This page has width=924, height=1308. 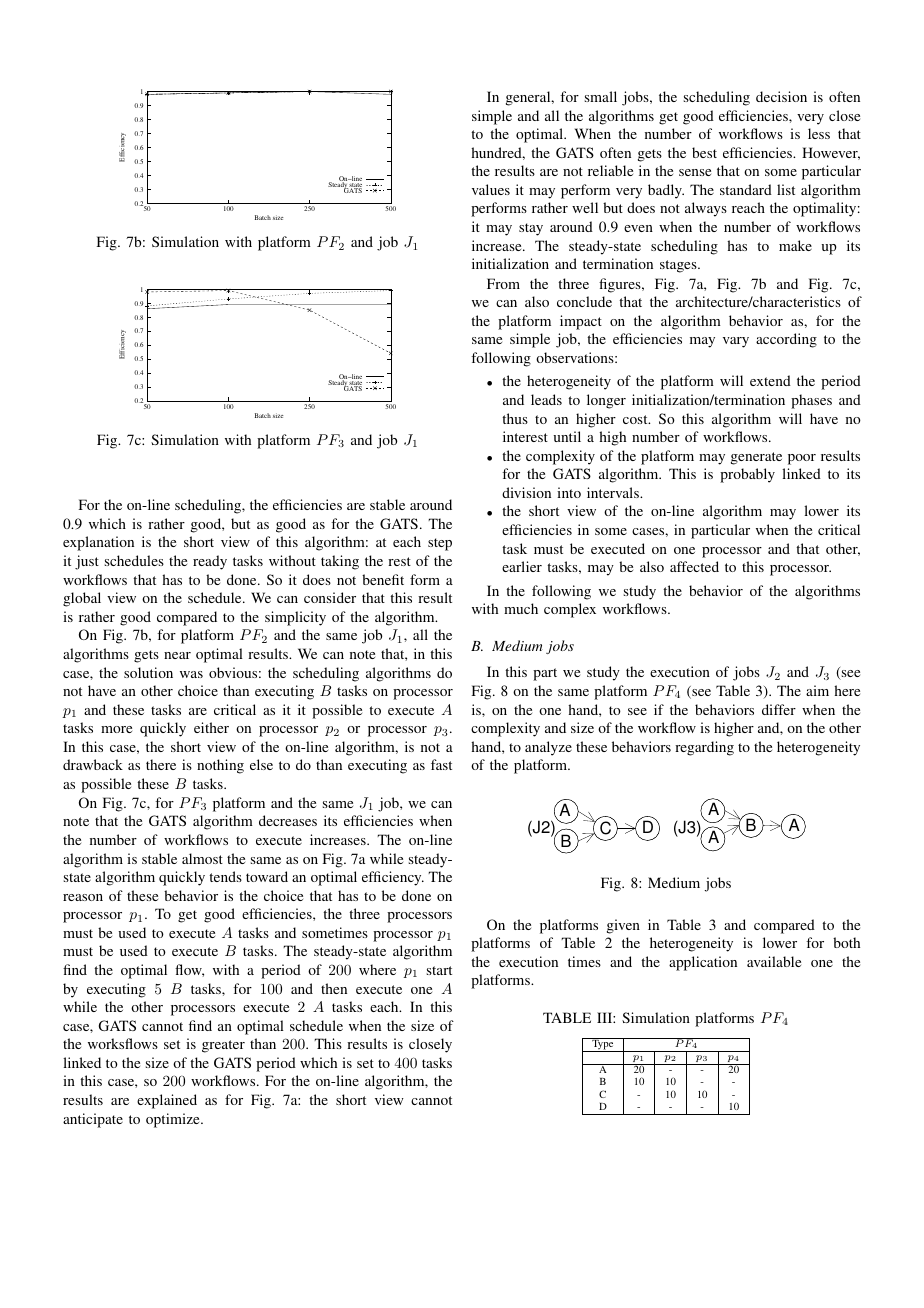 I want to click on differ, so click(x=779, y=709).
